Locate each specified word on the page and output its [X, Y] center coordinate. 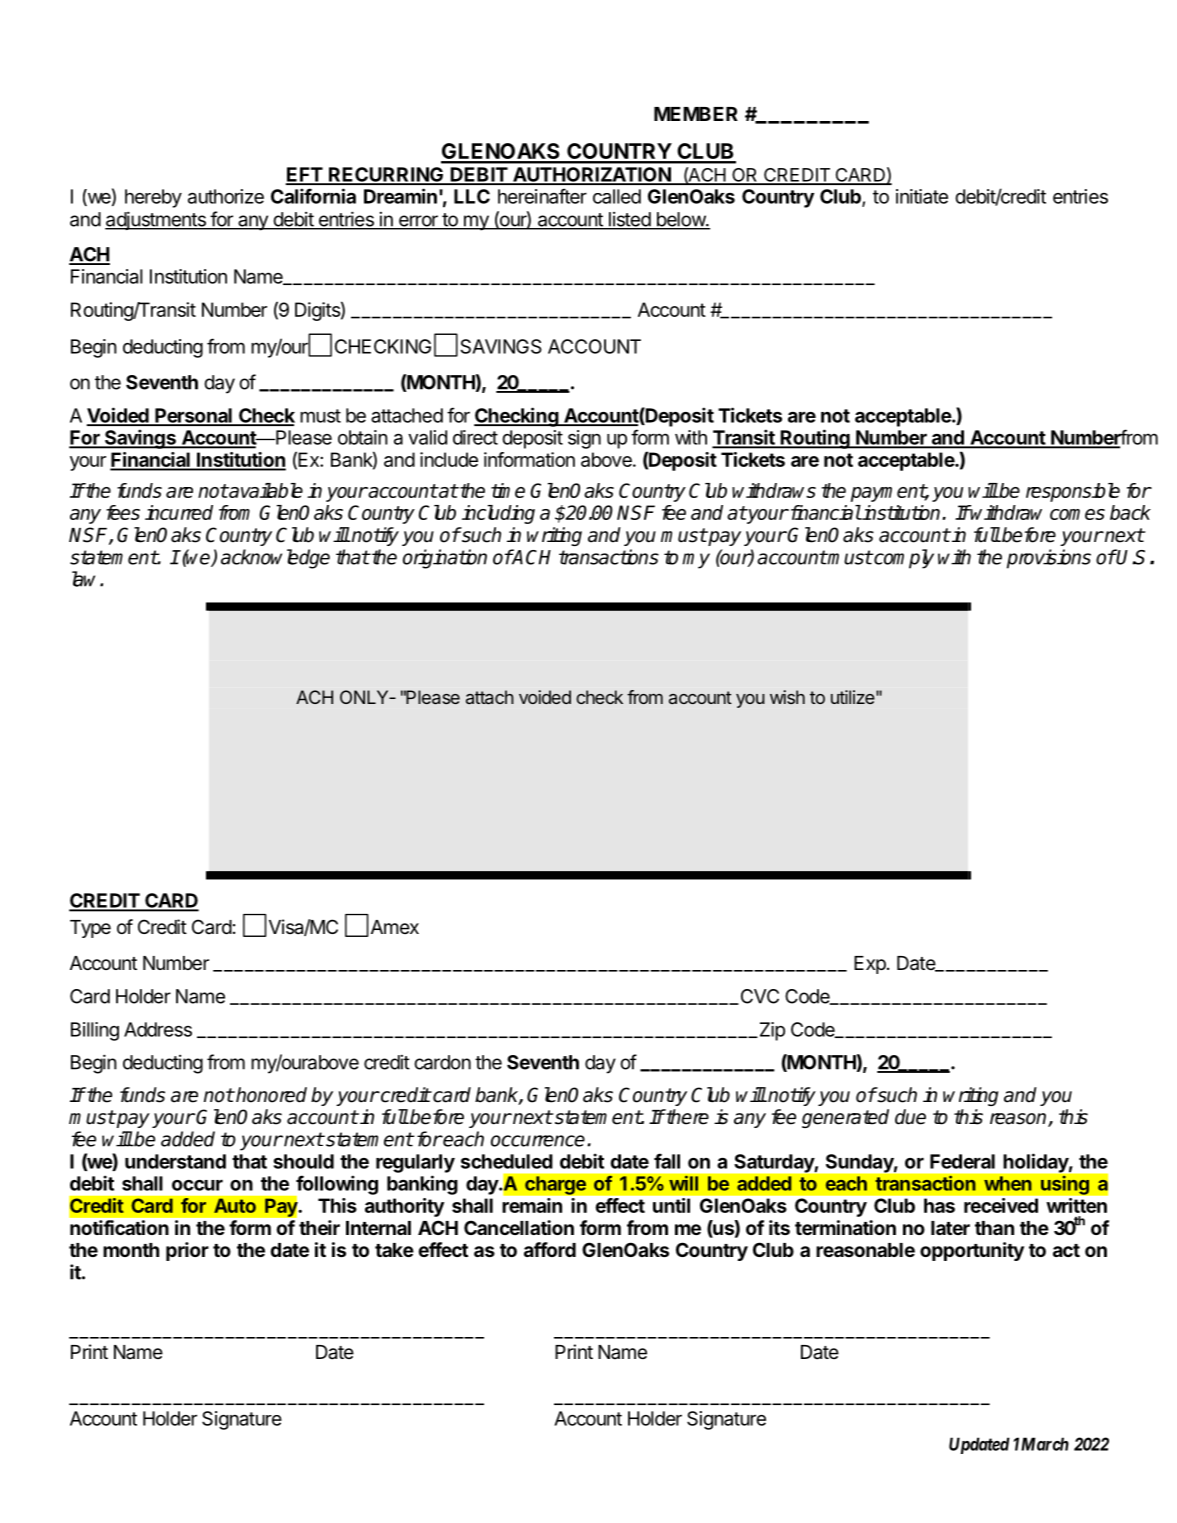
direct [475, 437]
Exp [871, 965]
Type [90, 929]
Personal [193, 416]
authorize [226, 196]
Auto [235, 1205]
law [86, 579]
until [671, 1205]
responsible [1073, 492]
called [617, 196]
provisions [1049, 559]
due [910, 1117]
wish [787, 697]
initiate [922, 196]
